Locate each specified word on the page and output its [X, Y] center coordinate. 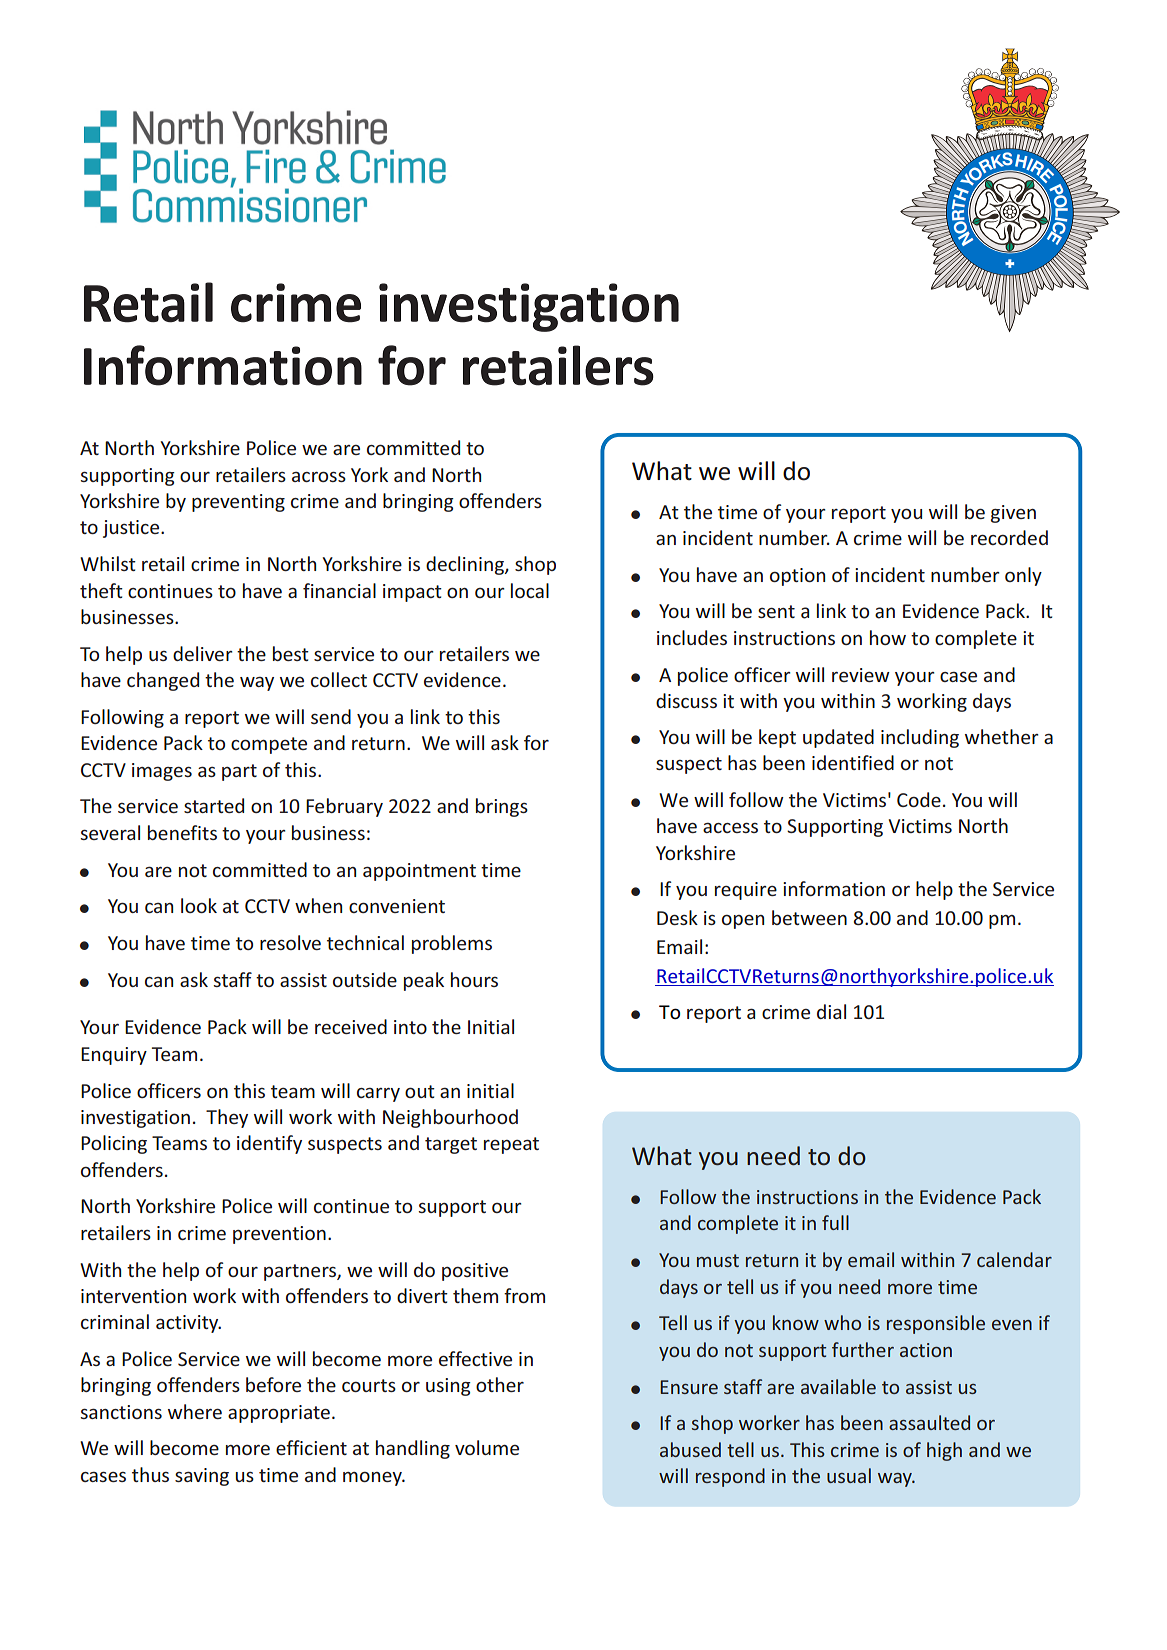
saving [202, 1477]
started [214, 805]
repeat [511, 1145]
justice [132, 529]
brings [502, 807]
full [835, 1222]
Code [919, 799]
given [1013, 514]
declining [466, 565]
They [227, 1118]
